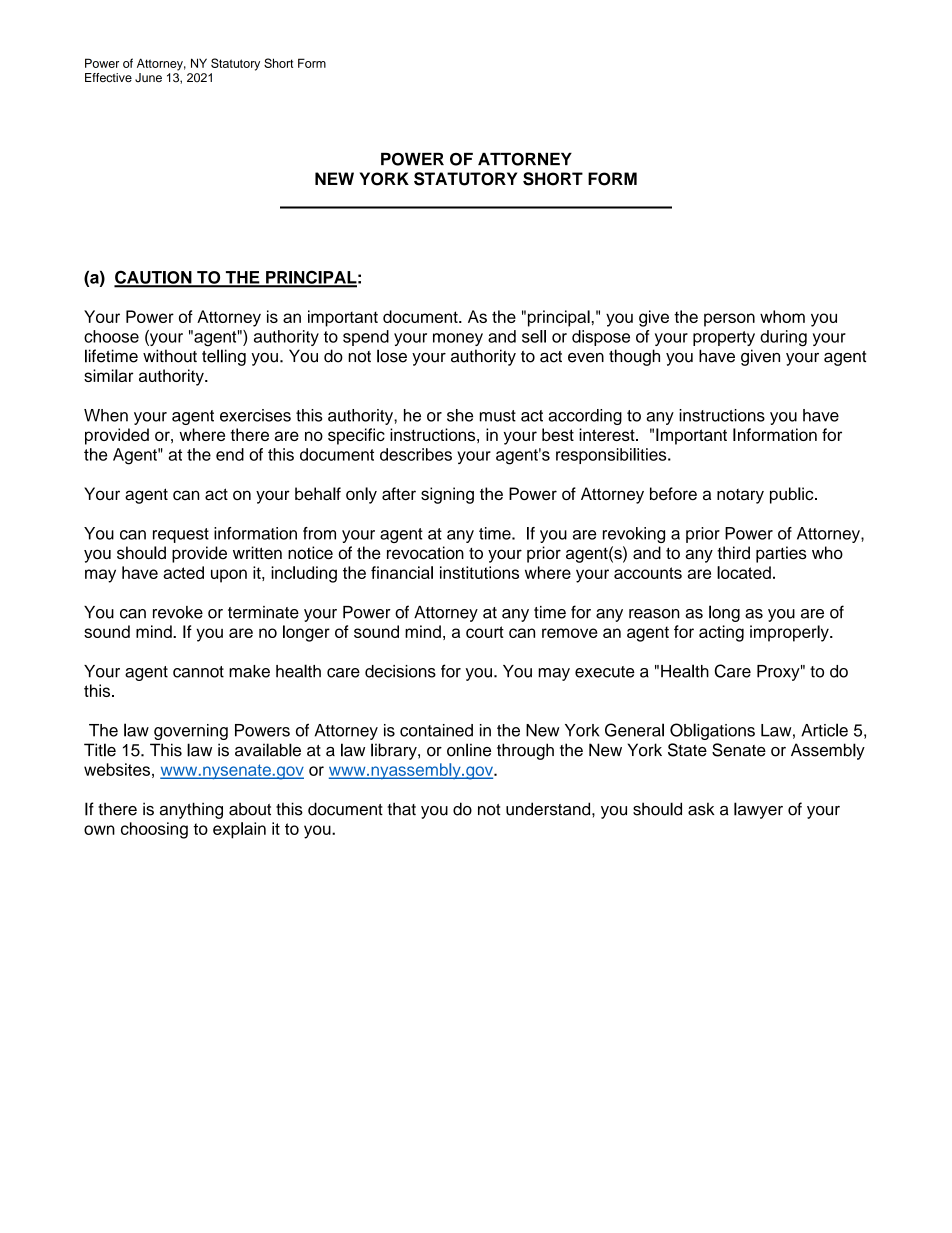  I want to click on that, so click(401, 809).
